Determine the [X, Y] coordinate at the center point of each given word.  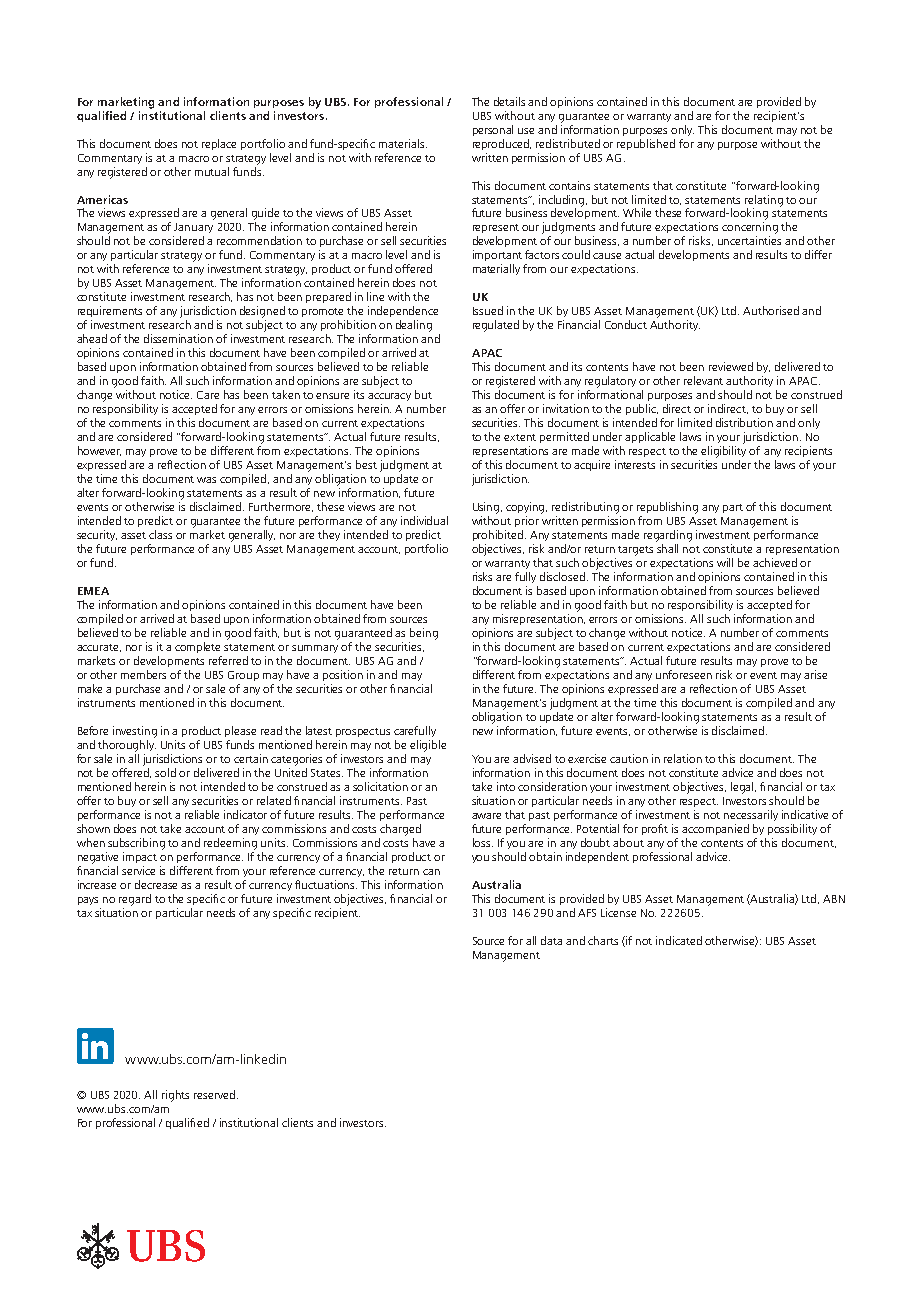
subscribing [136, 844]
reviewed [731, 366]
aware [486, 816]
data [551, 940]
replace [219, 144]
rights [175, 1096]
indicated [679, 940]
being [424, 634]
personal [493, 130]
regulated [496, 326]
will [725, 562]
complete [197, 647]
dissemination [178, 338]
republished [646, 144]
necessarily [751, 815]
